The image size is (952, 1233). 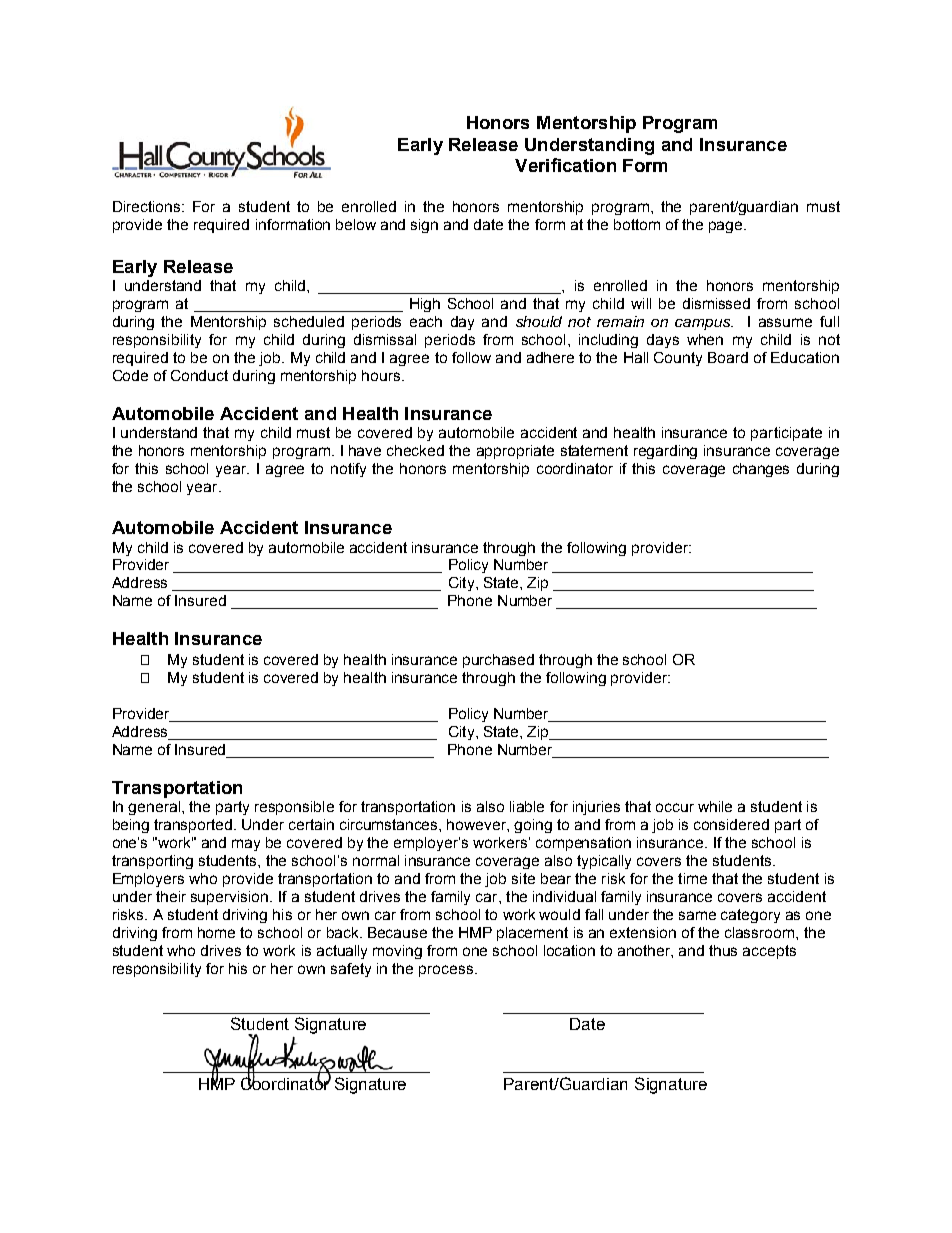 What do you see at coordinates (727, 227) in the screenshot?
I see `page` at bounding box center [727, 227].
